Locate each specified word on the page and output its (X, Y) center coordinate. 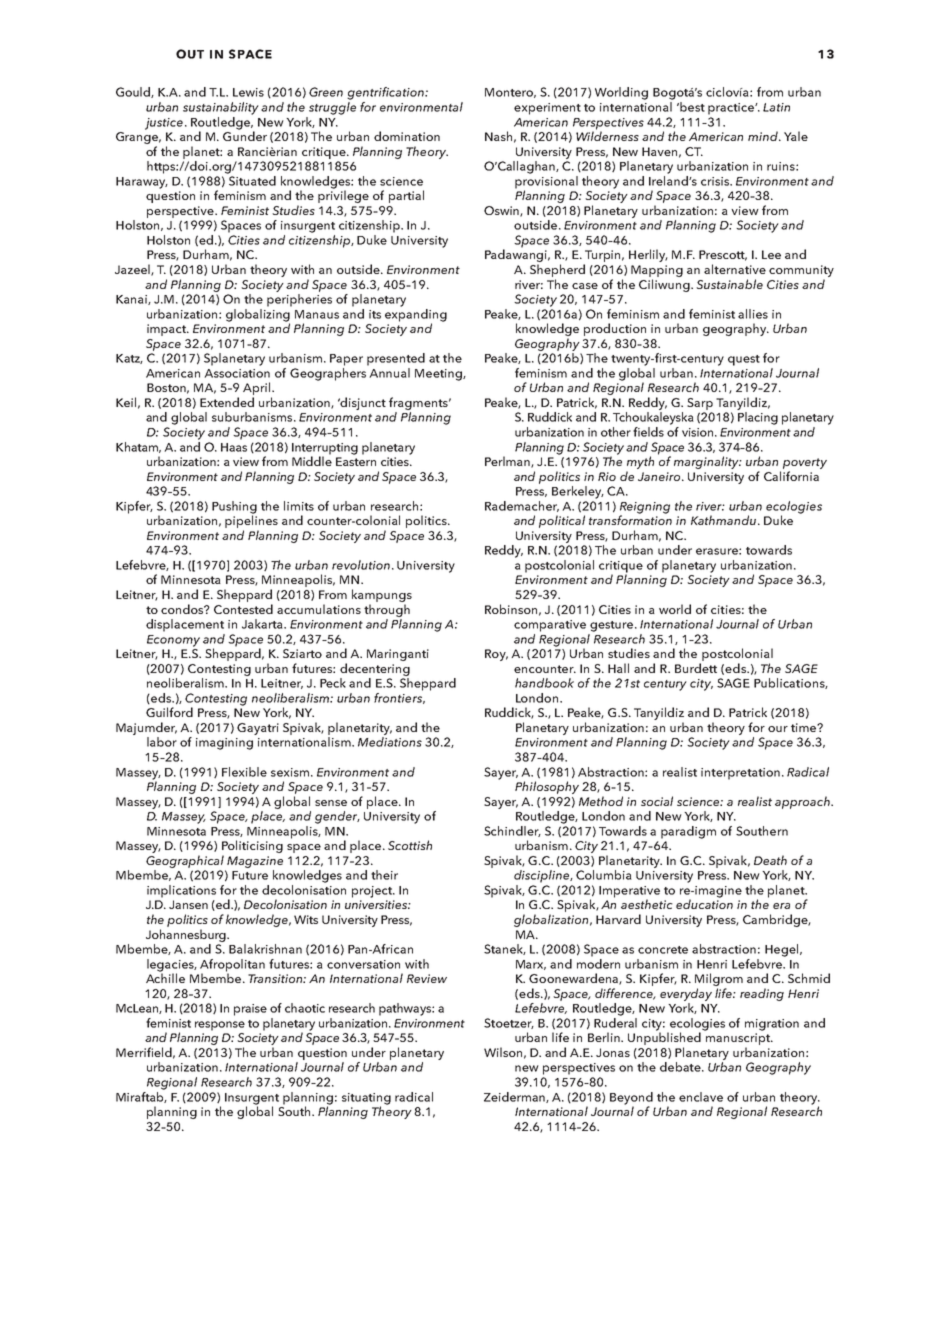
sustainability (221, 108)
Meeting (439, 375)
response (220, 1026)
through (387, 610)
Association (237, 373)
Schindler (512, 831)
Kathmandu (723, 520)
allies (753, 314)
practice (732, 109)
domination (407, 136)
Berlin (605, 1037)
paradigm (688, 832)
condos (183, 609)
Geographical (185, 861)
